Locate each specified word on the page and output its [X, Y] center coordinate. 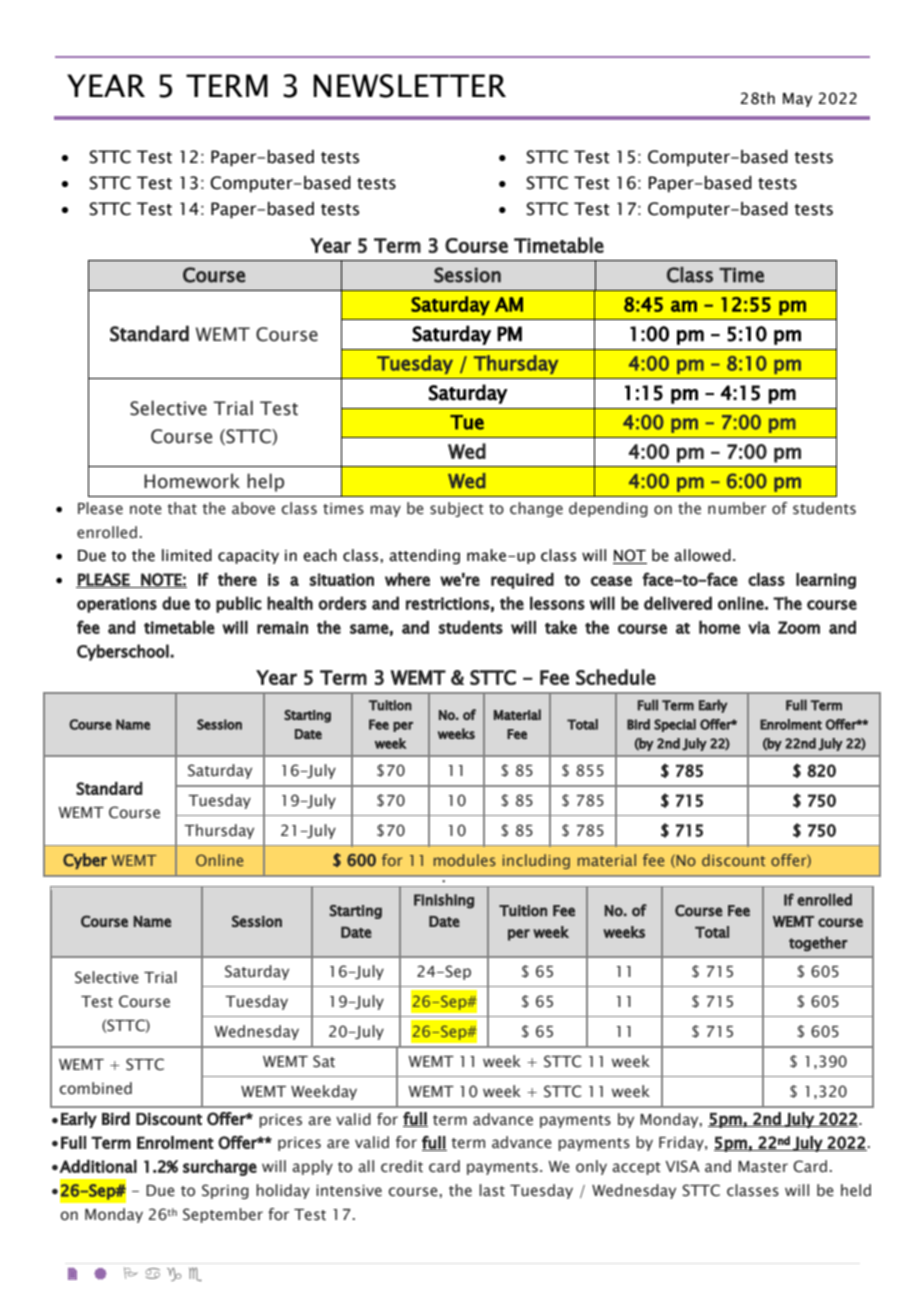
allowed [702, 555]
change [536, 509]
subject [457, 509]
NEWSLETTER [409, 86]
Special [675, 725]
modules [465, 860]
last [492, 1190]
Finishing [444, 901]
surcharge [220, 1168]
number [737, 508]
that [182, 508]
